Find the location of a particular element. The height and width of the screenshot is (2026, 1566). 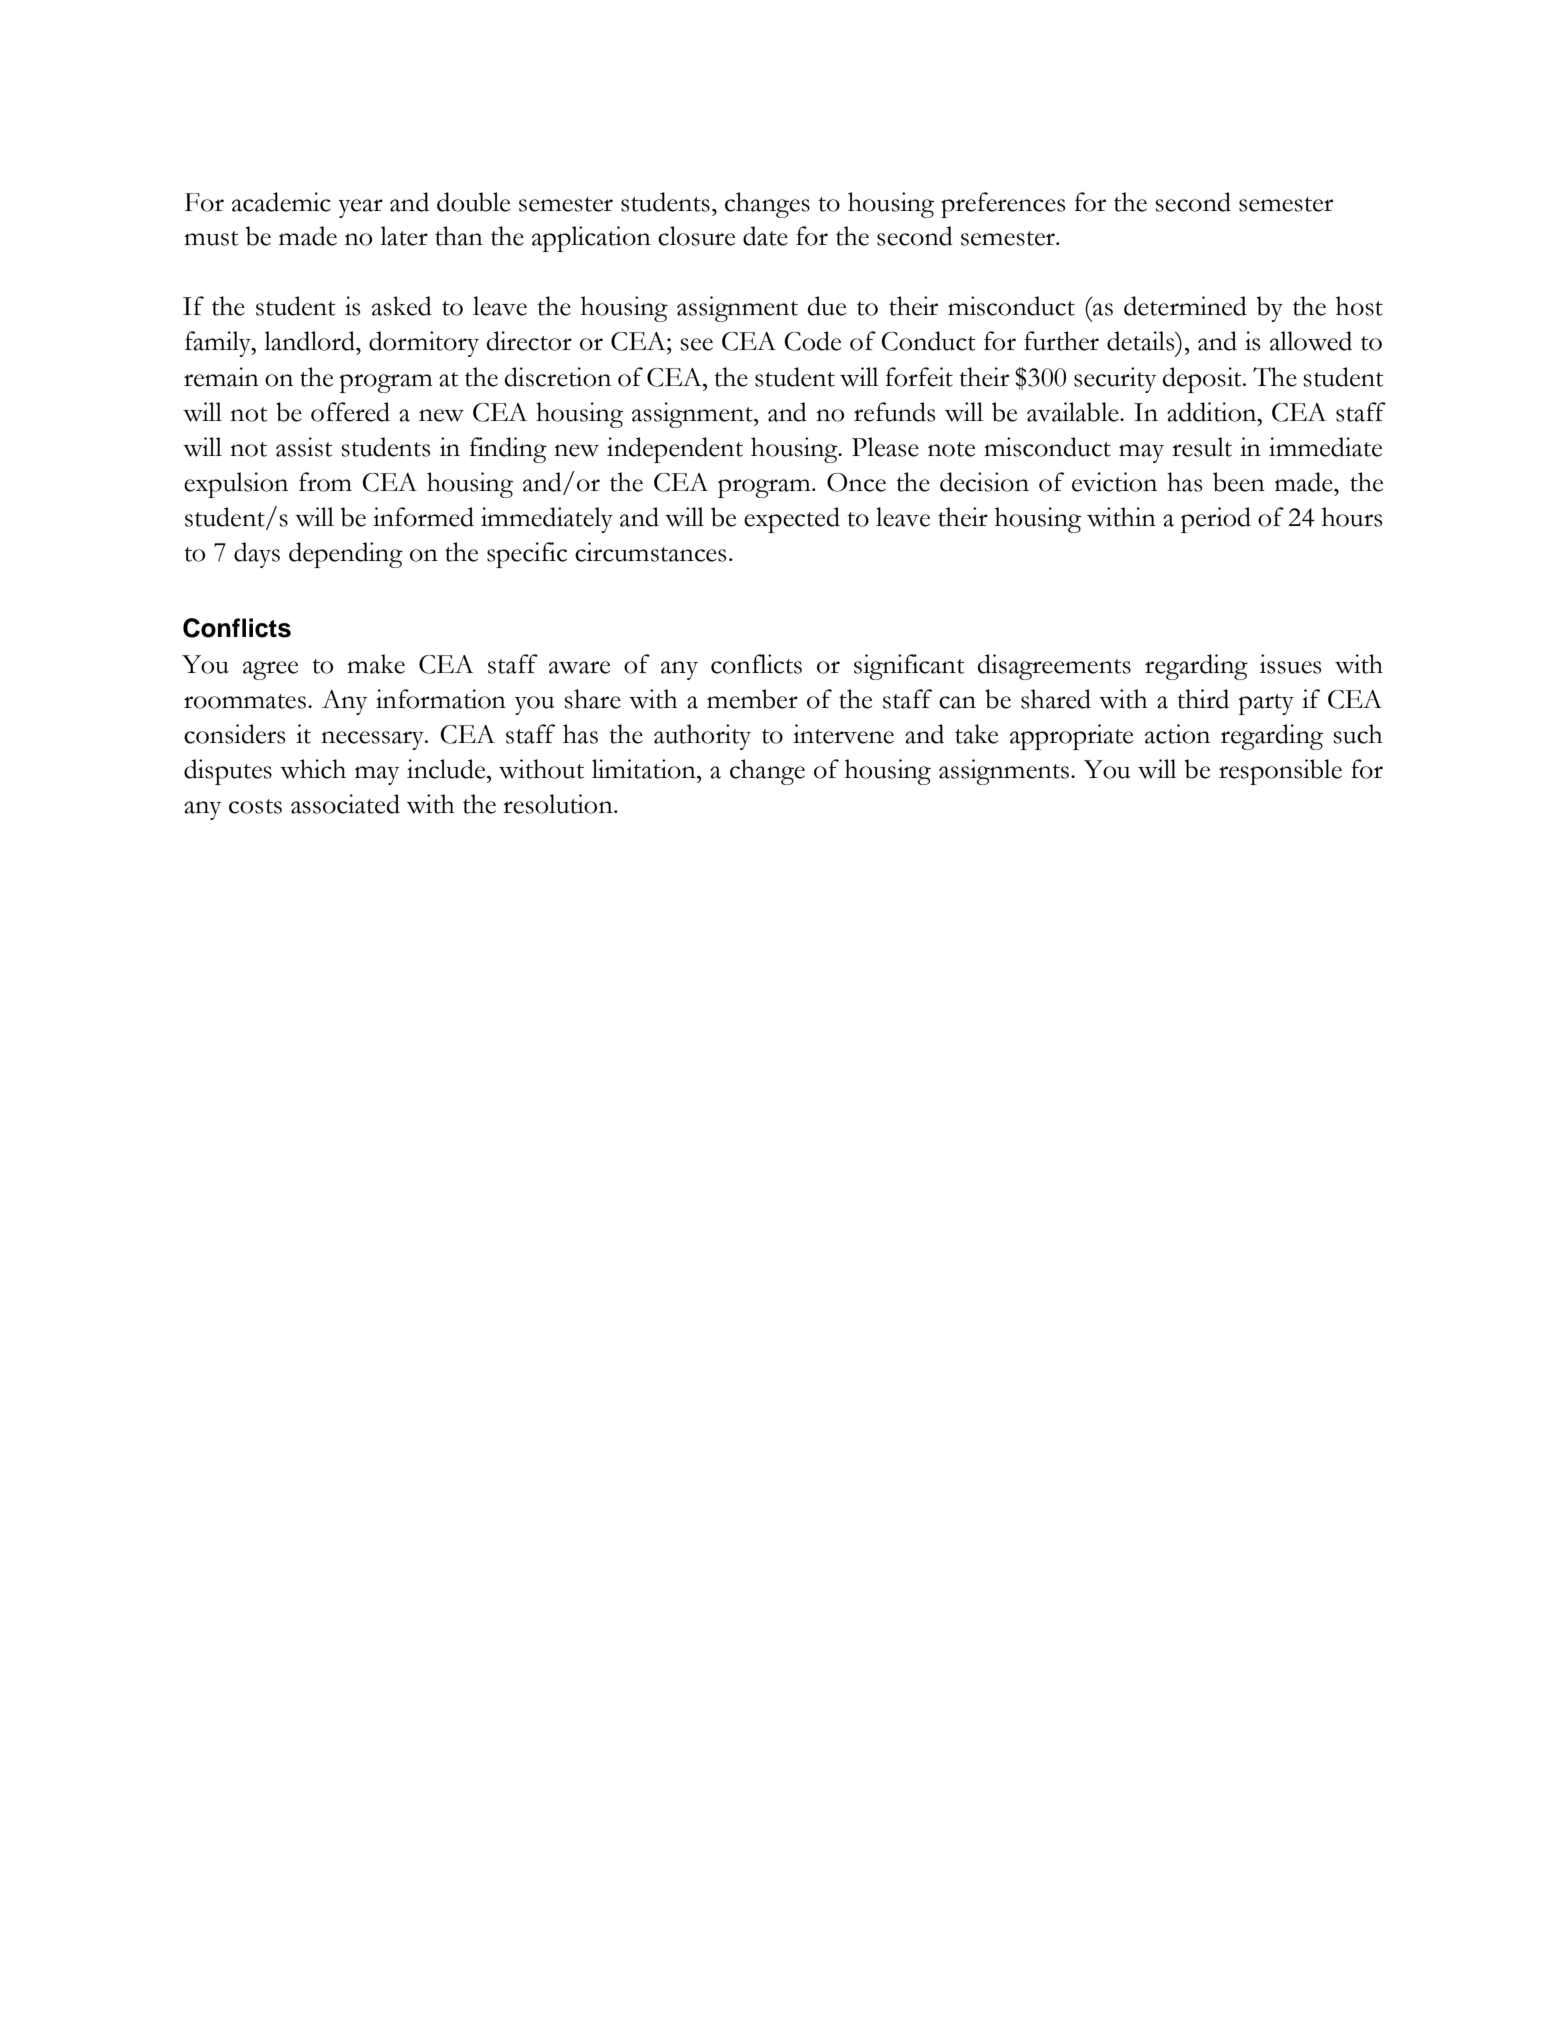

period is located at coordinates (1216, 520).
